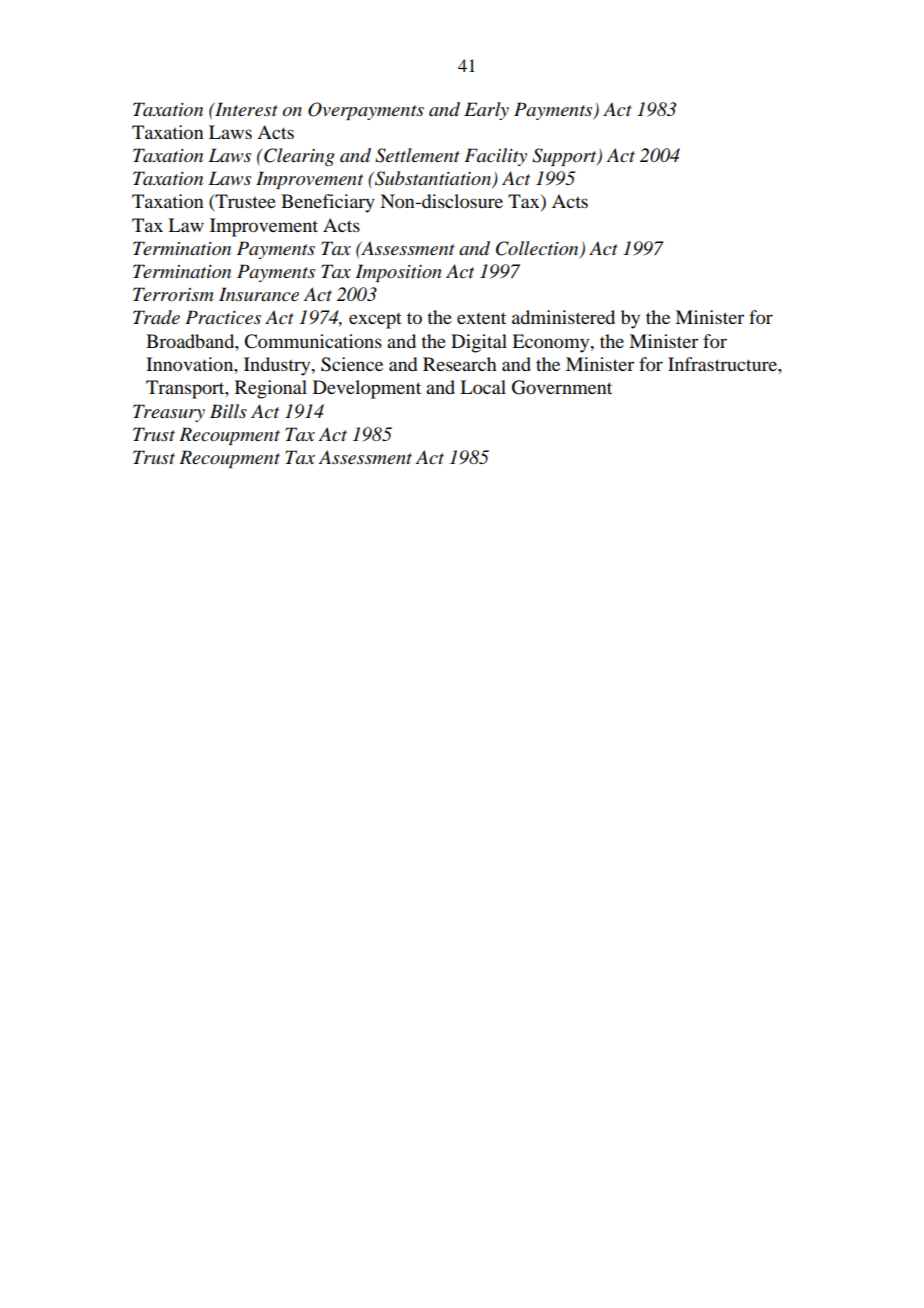 The height and width of the screenshot is (1308, 924). I want to click on Development, so click(367, 389).
